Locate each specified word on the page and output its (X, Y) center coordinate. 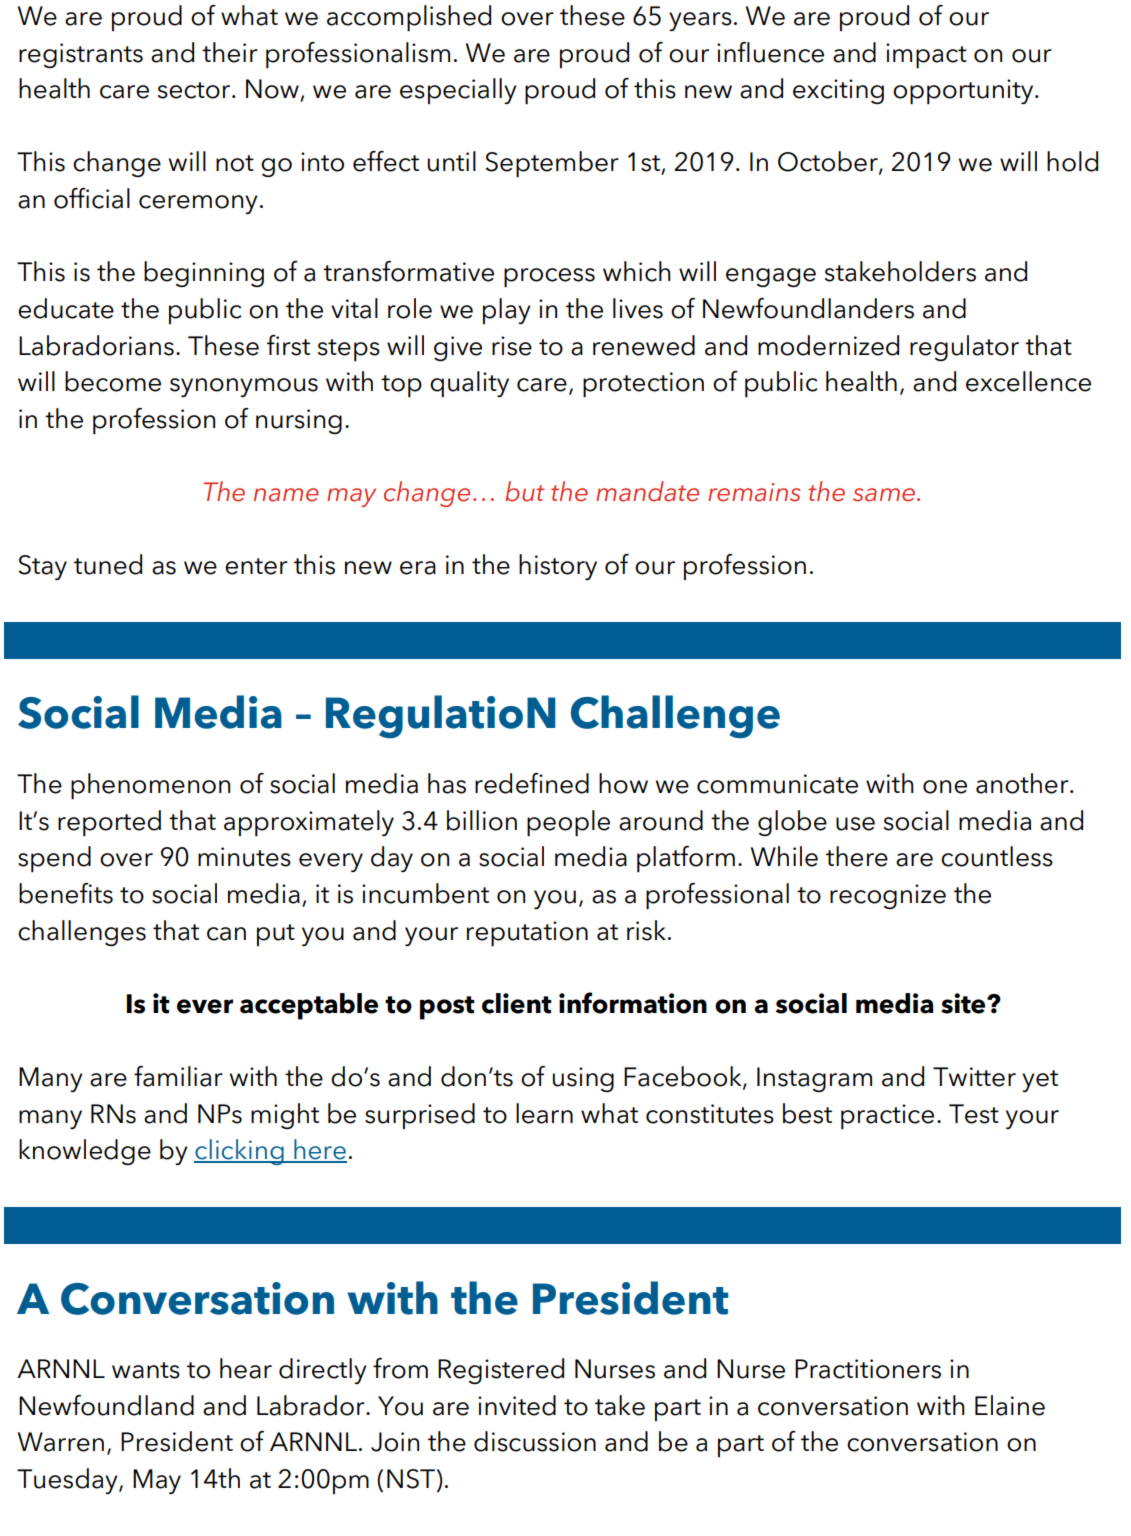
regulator (964, 348)
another (1023, 783)
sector (195, 90)
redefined (532, 783)
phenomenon (150, 786)
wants (146, 1370)
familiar (178, 1076)
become (113, 381)
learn (544, 1113)
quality (469, 384)
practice (887, 1117)
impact (926, 56)
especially (458, 91)
